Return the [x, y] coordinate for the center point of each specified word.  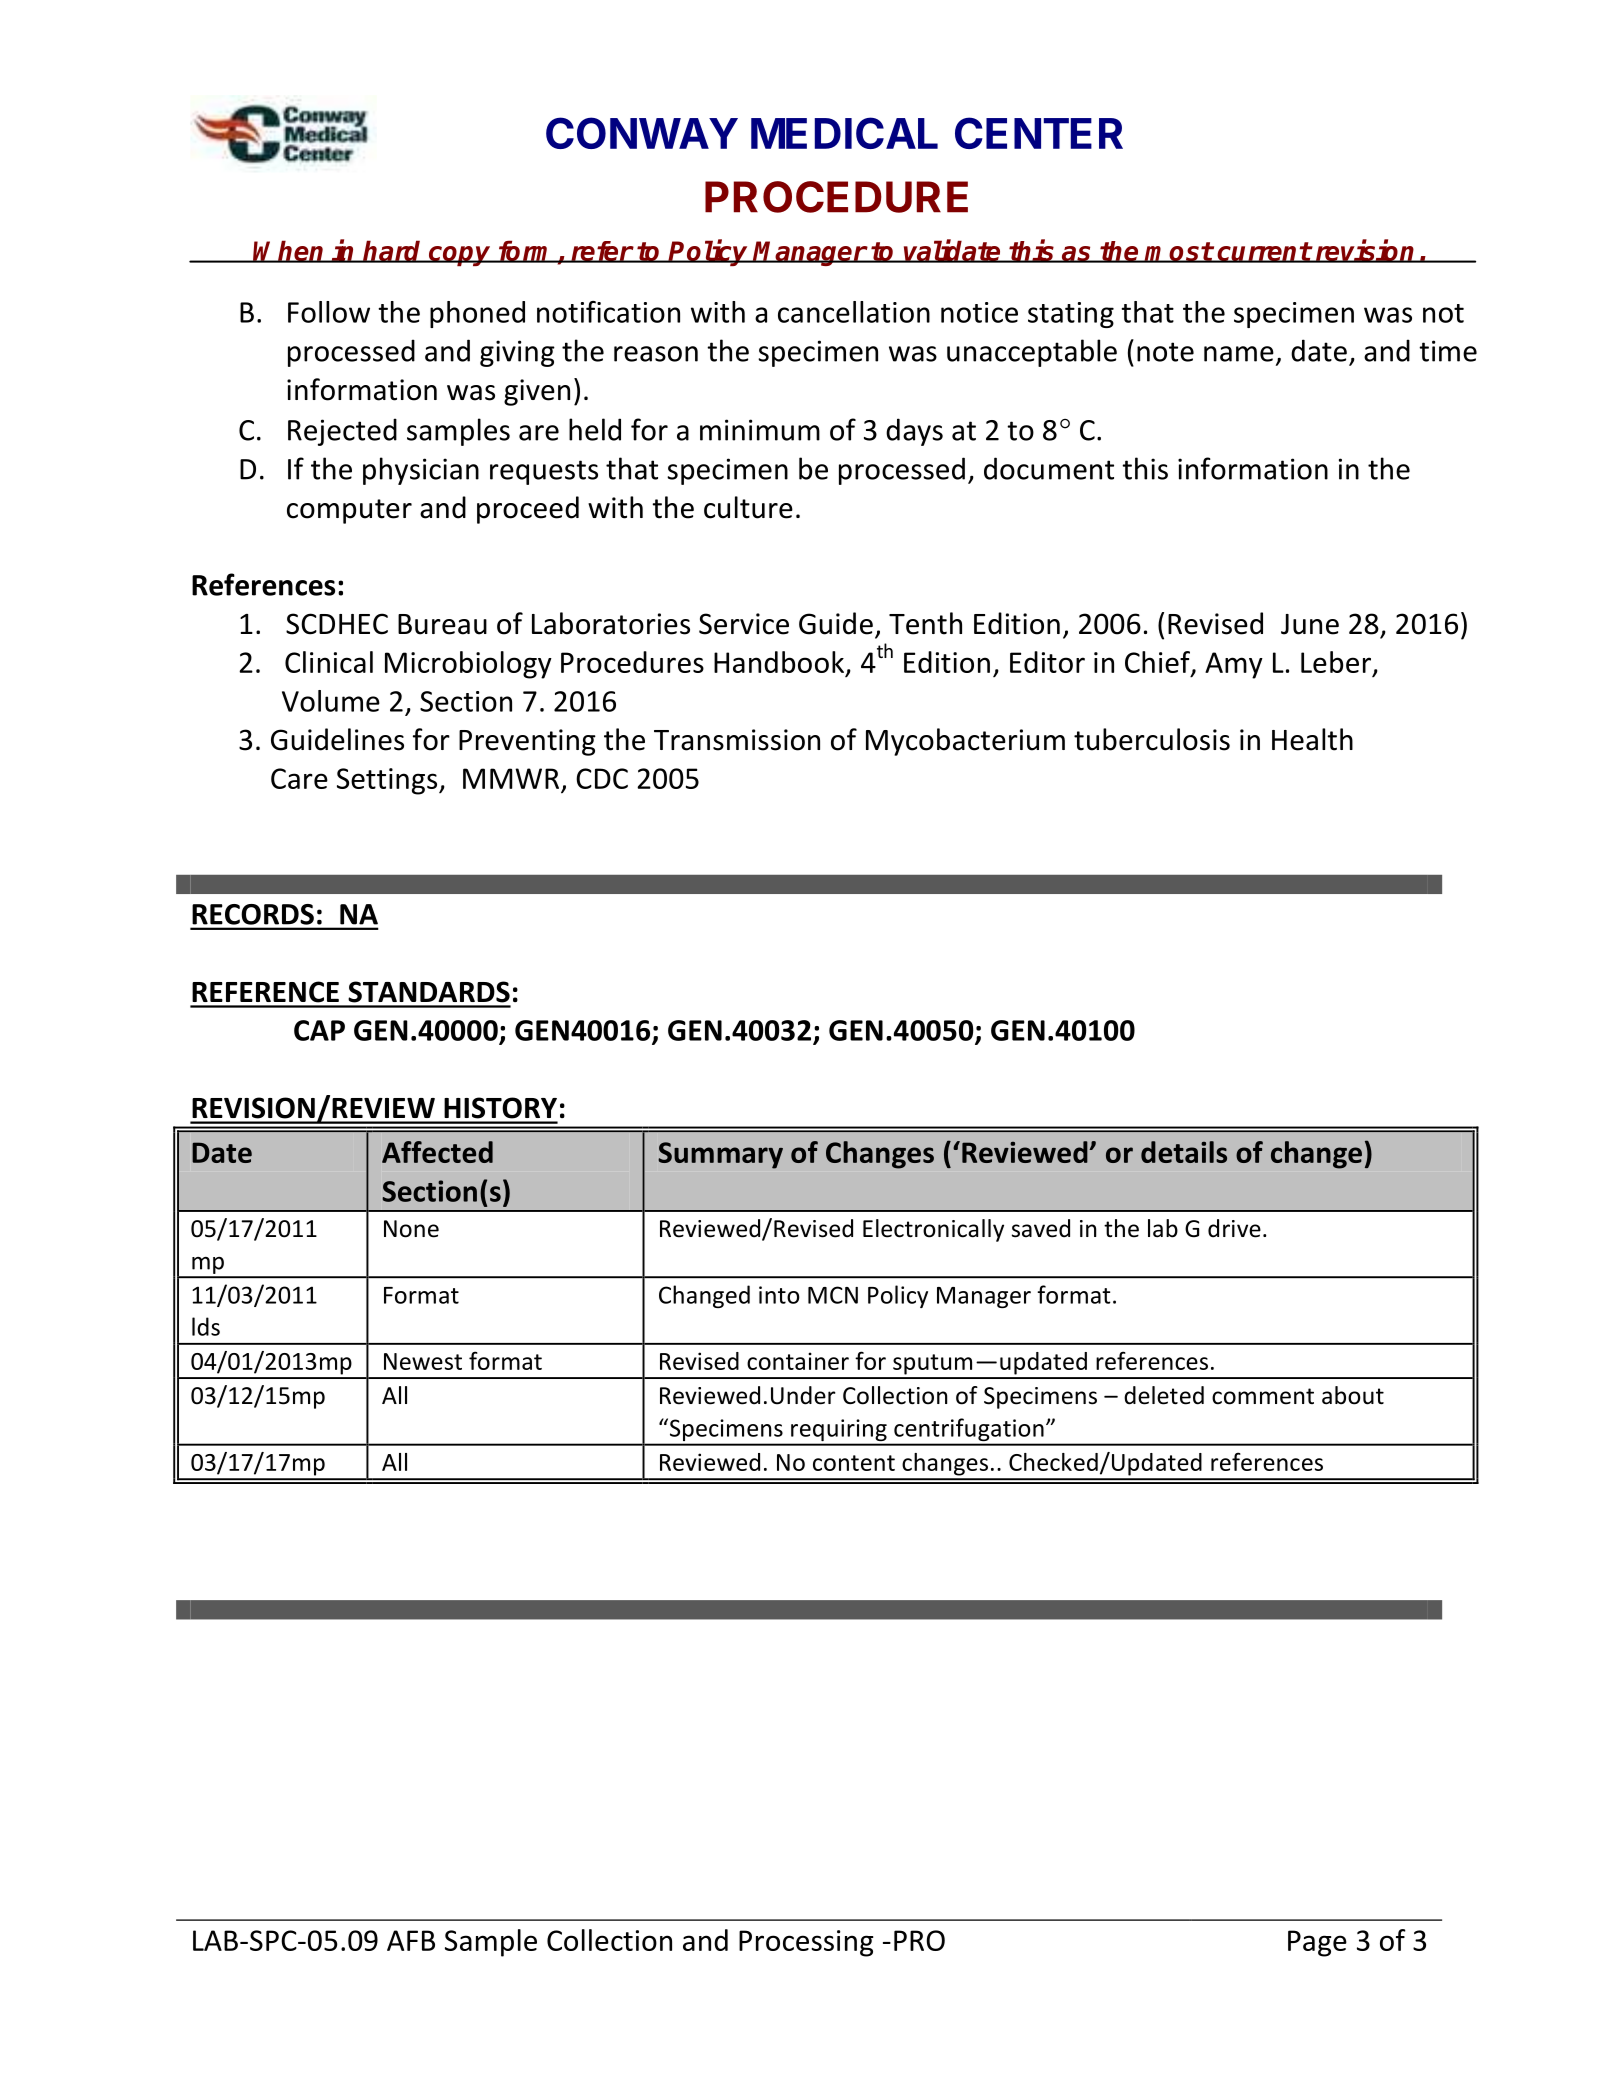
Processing [806, 1943]
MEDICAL [844, 133]
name [1239, 354]
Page [1317, 1943]
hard [393, 251]
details [1184, 1152]
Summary [720, 1155]
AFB [411, 1940]
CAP [319, 1030]
